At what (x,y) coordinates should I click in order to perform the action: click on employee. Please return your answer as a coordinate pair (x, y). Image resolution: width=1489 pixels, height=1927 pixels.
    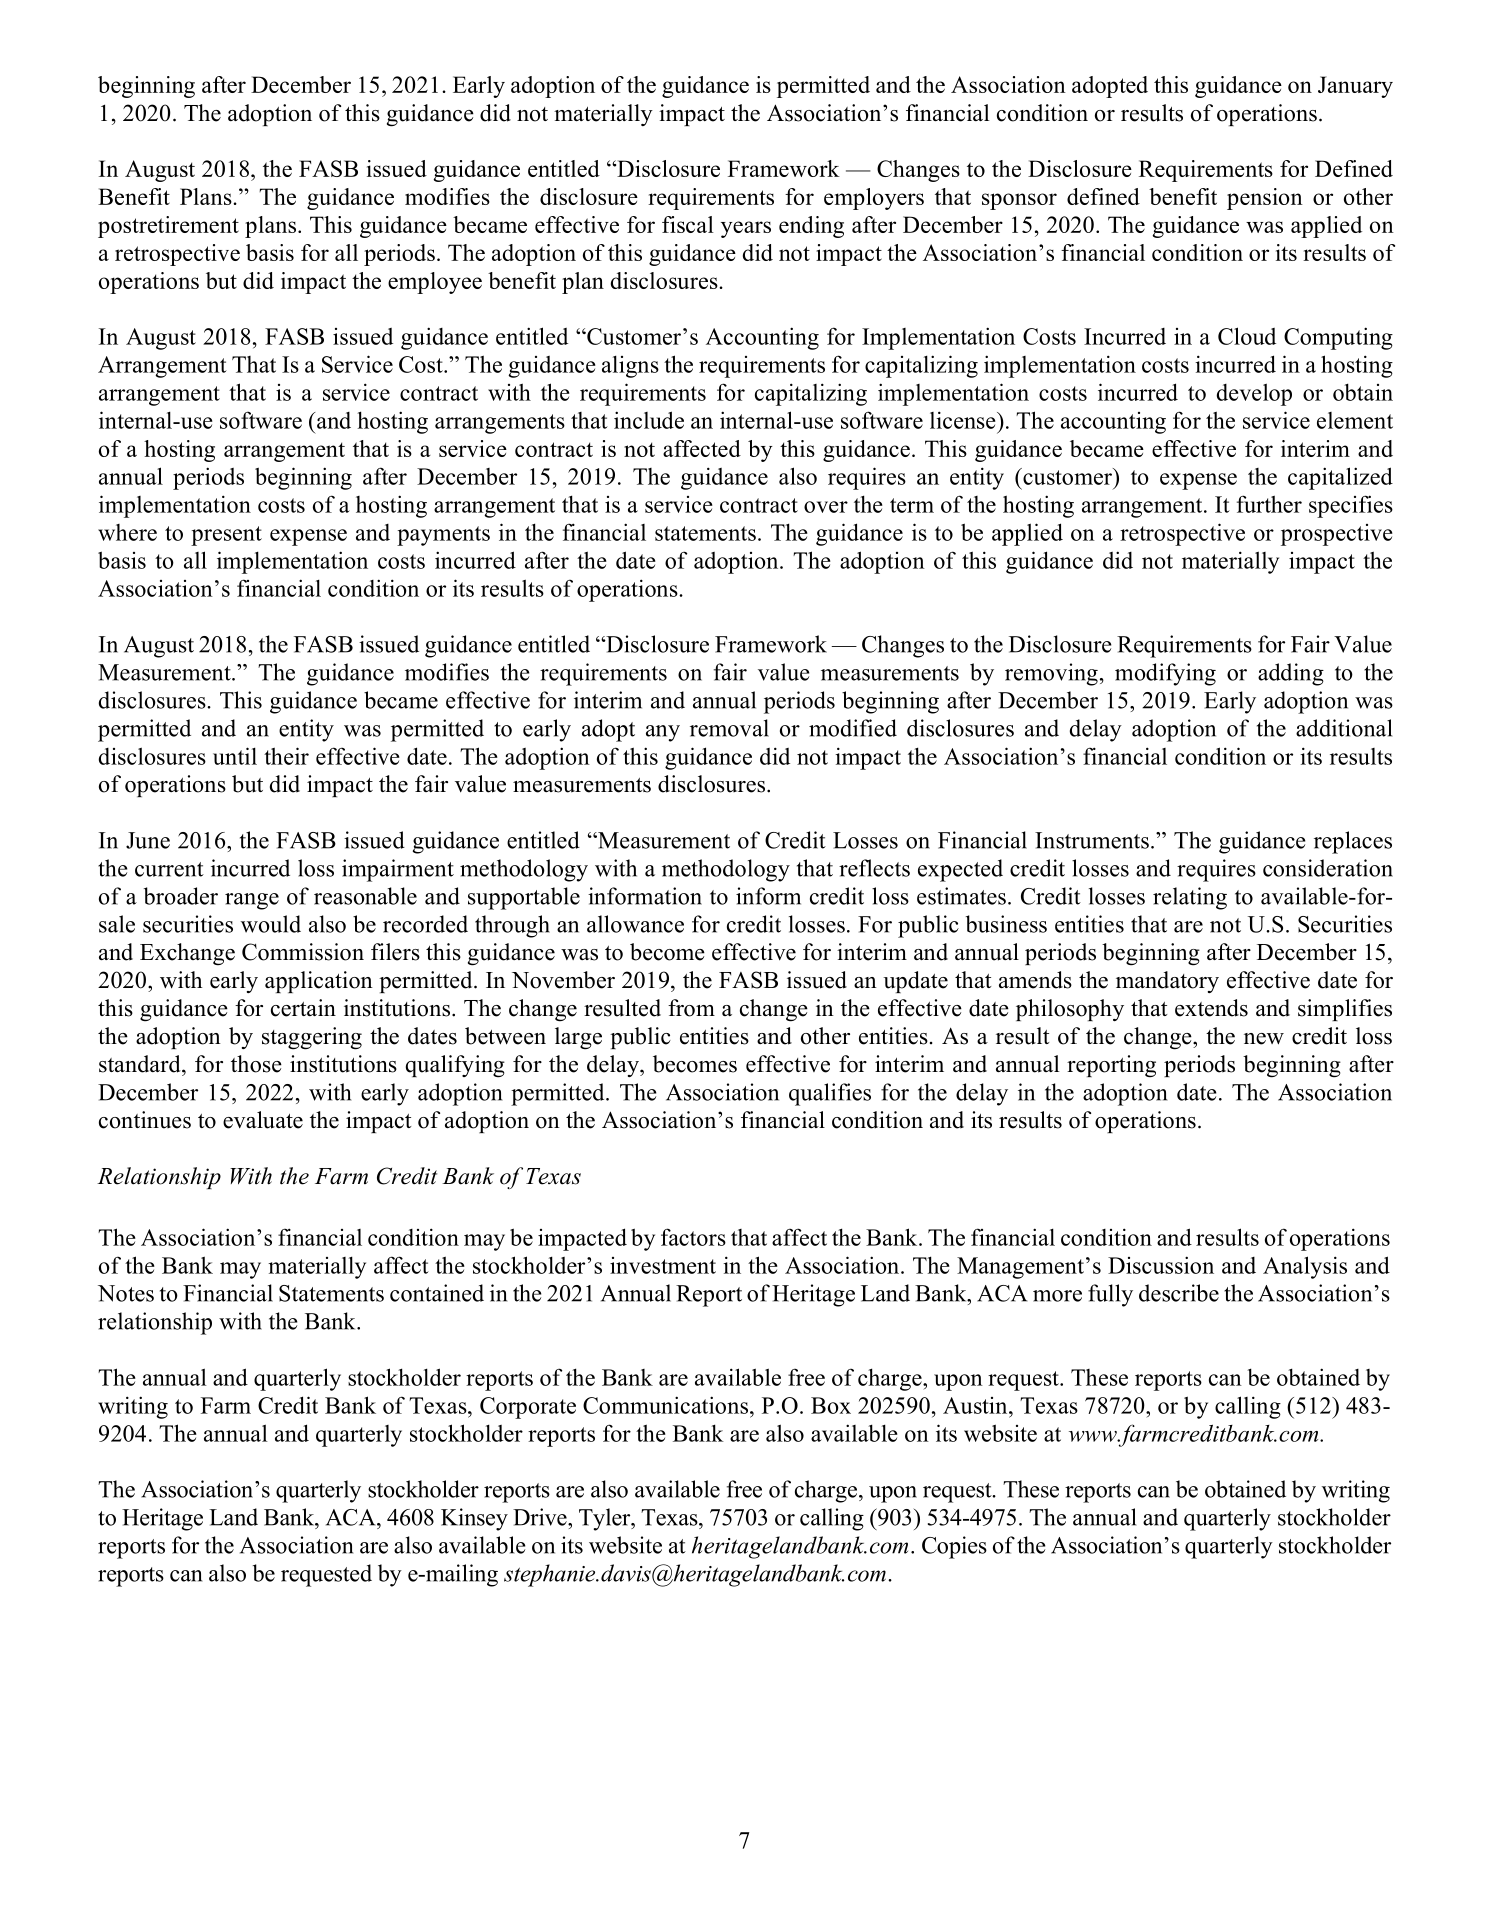
    Looking at the image, I should click on (435, 283).
